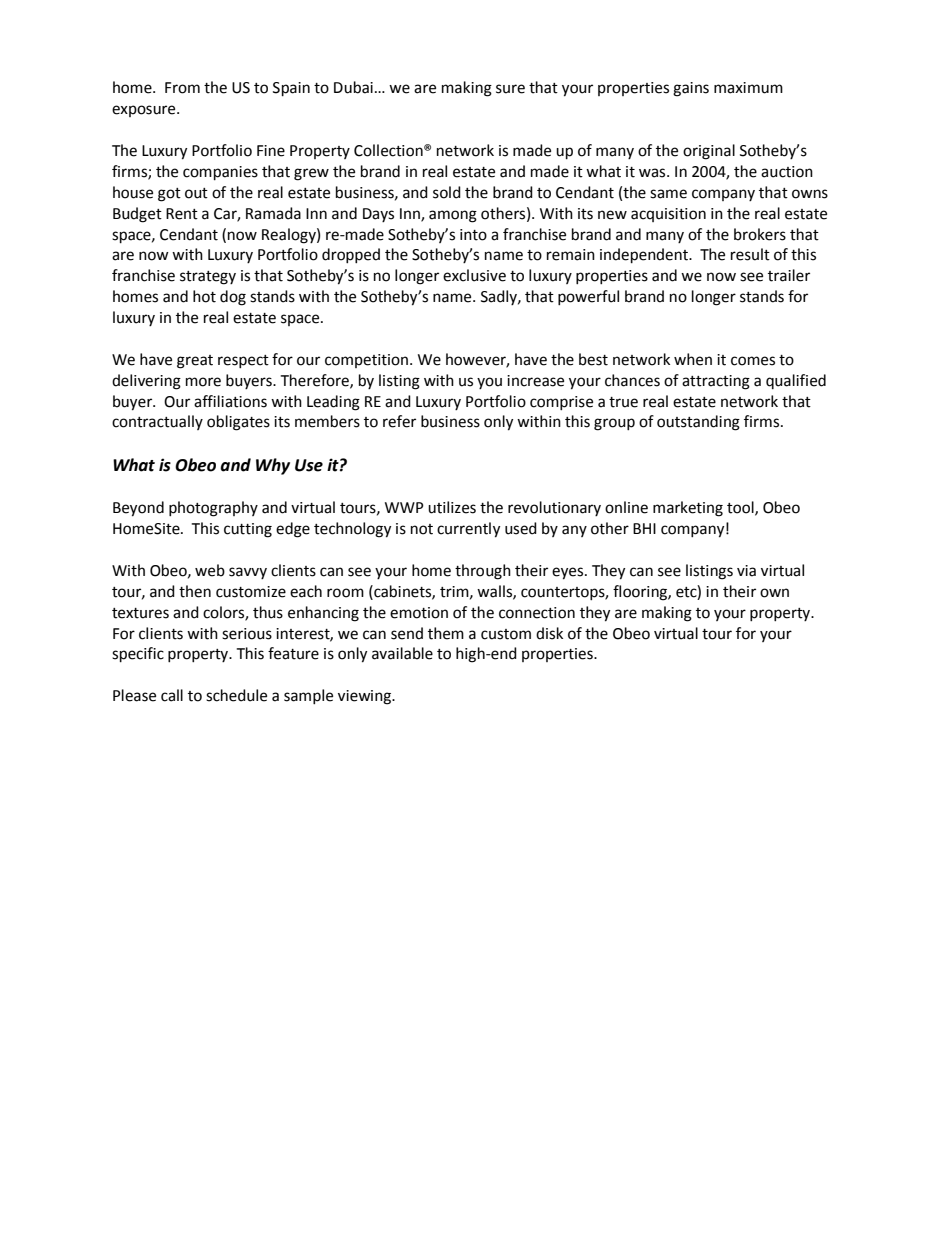 The width and height of the screenshot is (952, 1233). I want to click on maximum, so click(748, 88).
